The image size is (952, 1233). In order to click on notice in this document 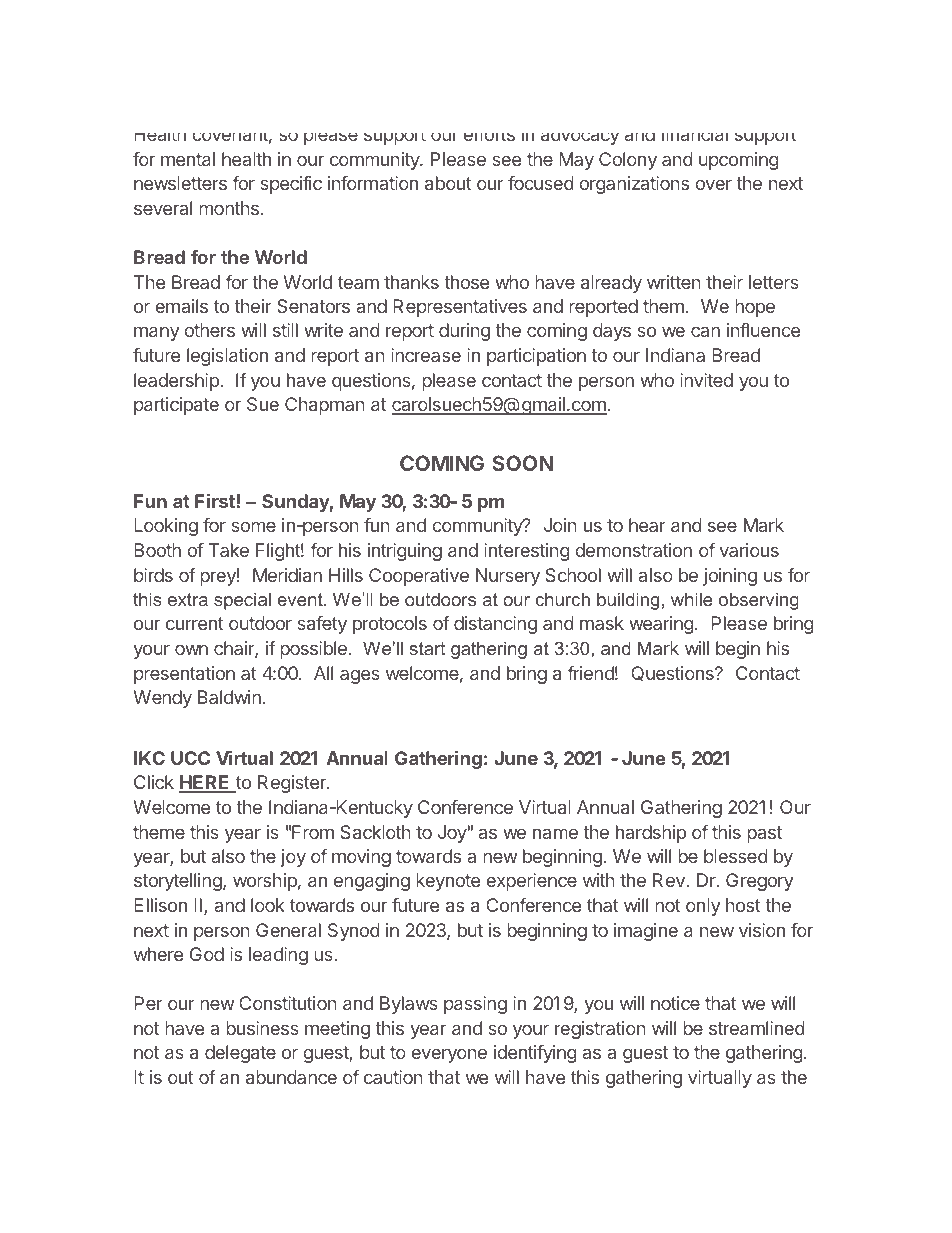, I will do `click(675, 1003)`.
